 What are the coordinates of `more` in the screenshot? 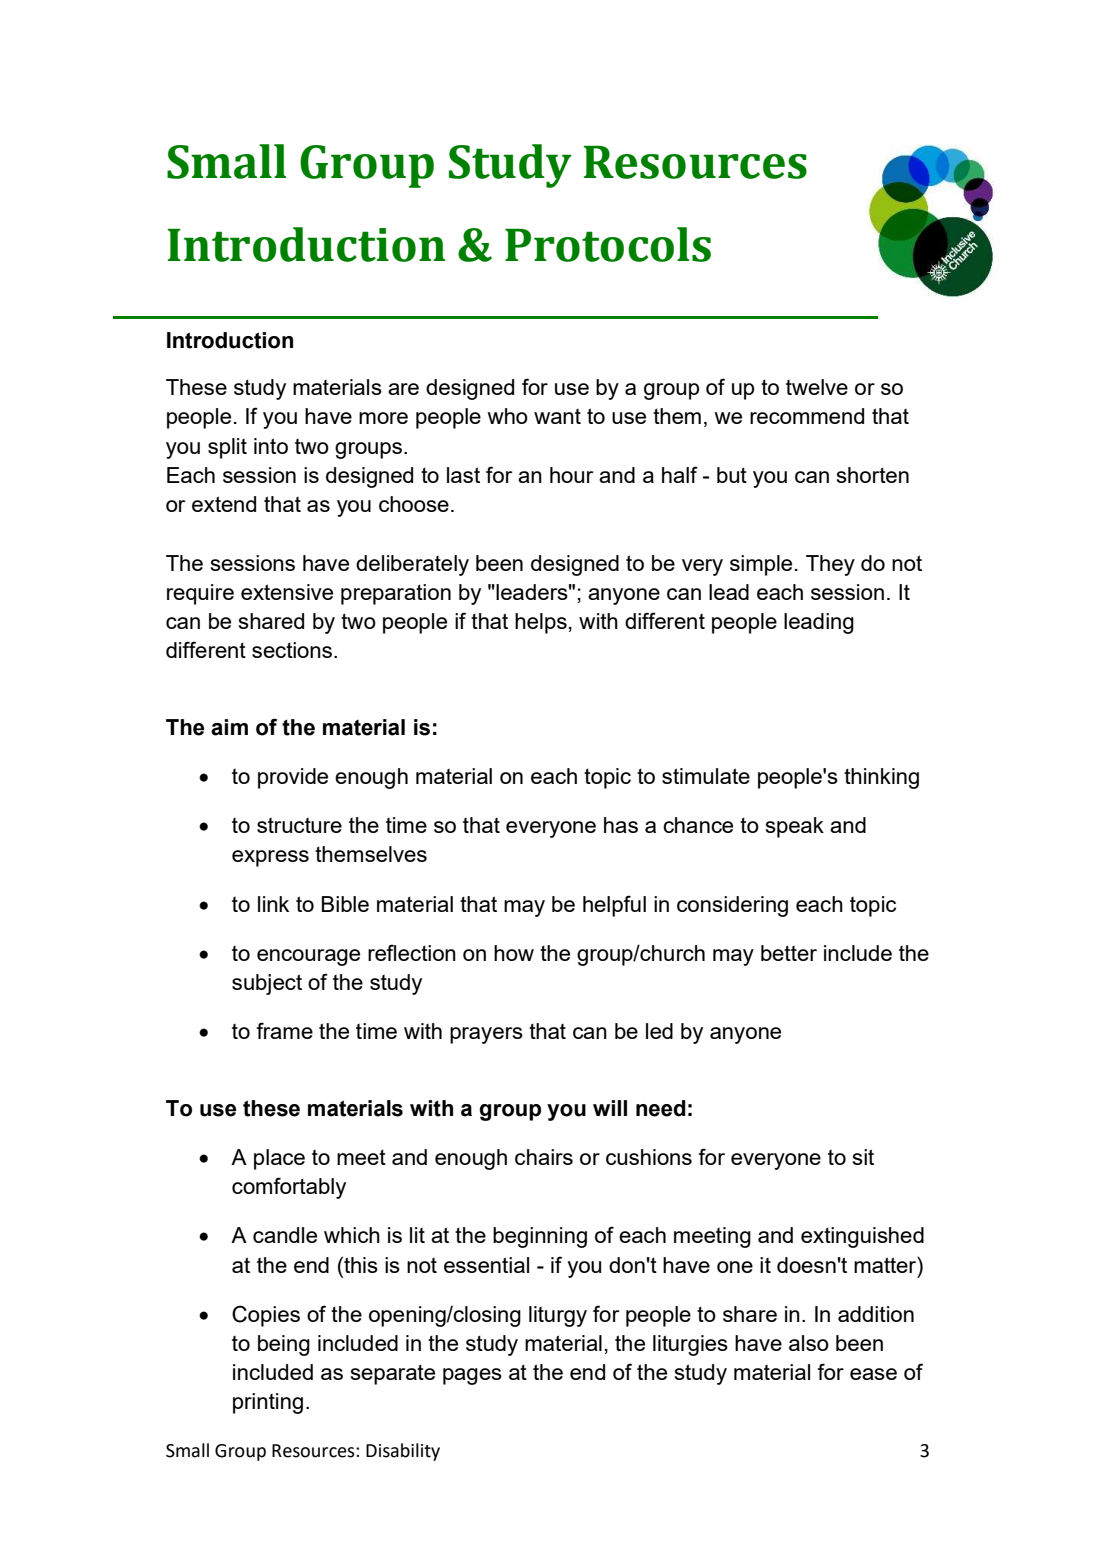 It's located at (383, 418).
